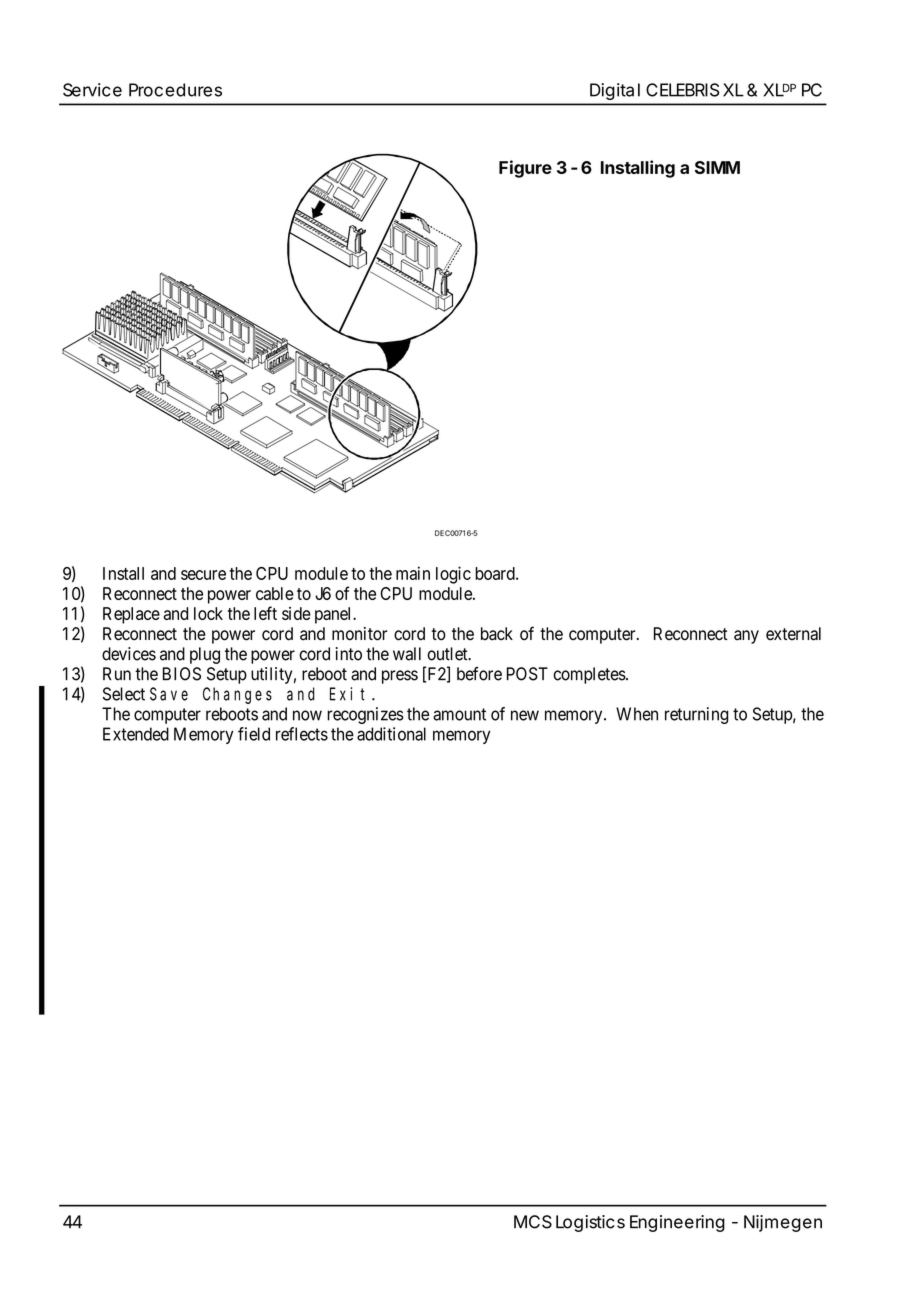 Image resolution: width=924 pixels, height=1310 pixels. Describe the element at coordinates (203, 575) in the page. I see `secure` at that location.
